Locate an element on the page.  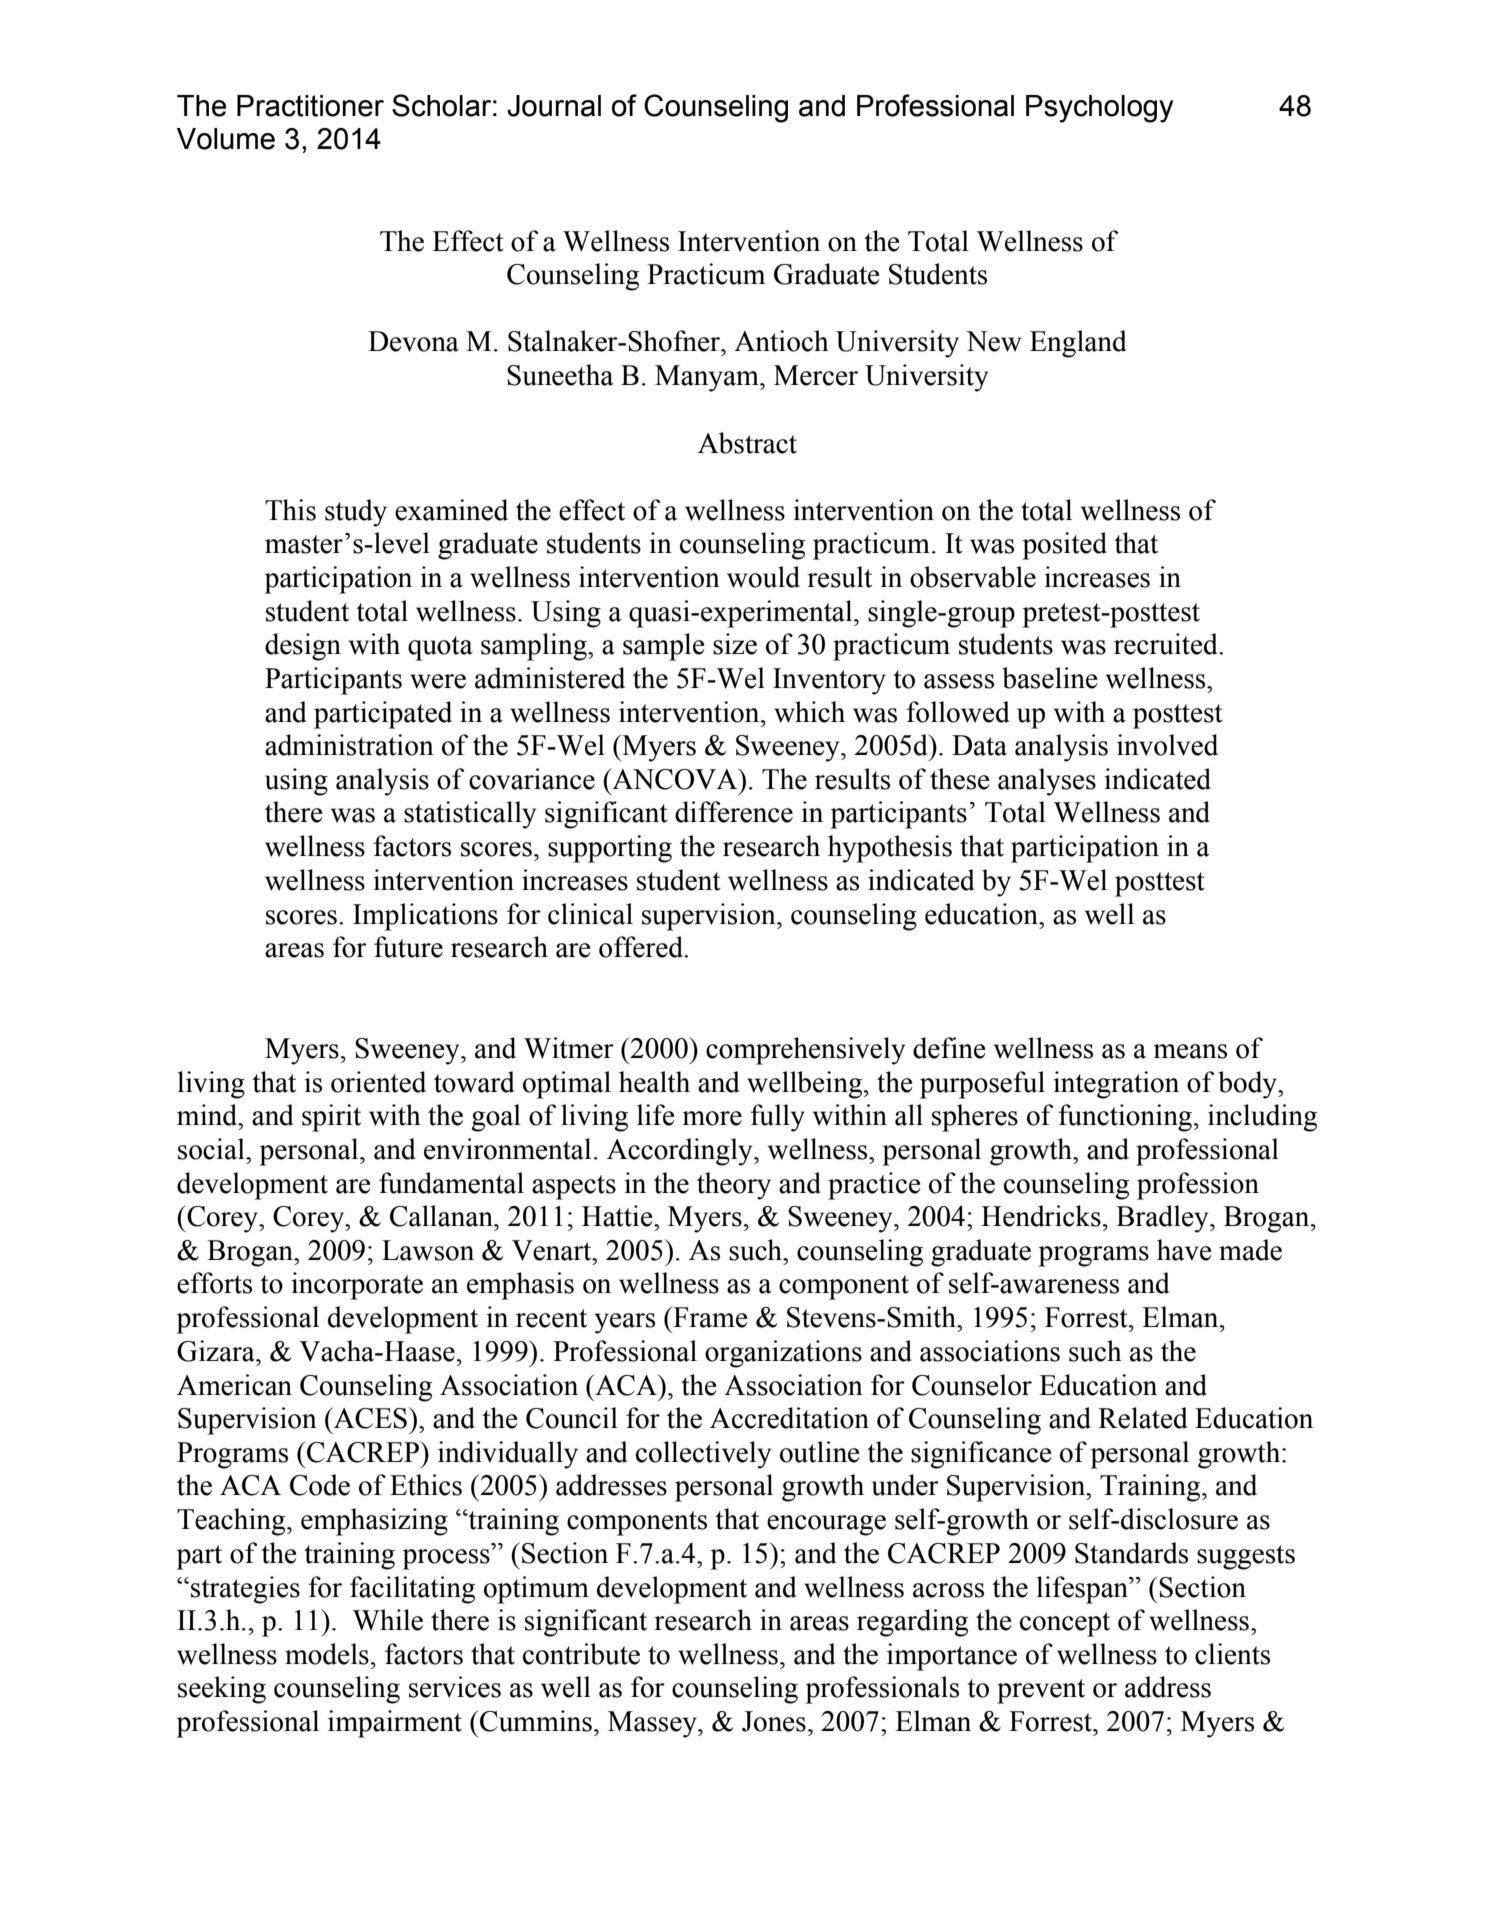
prevent is located at coordinates (1041, 1691).
